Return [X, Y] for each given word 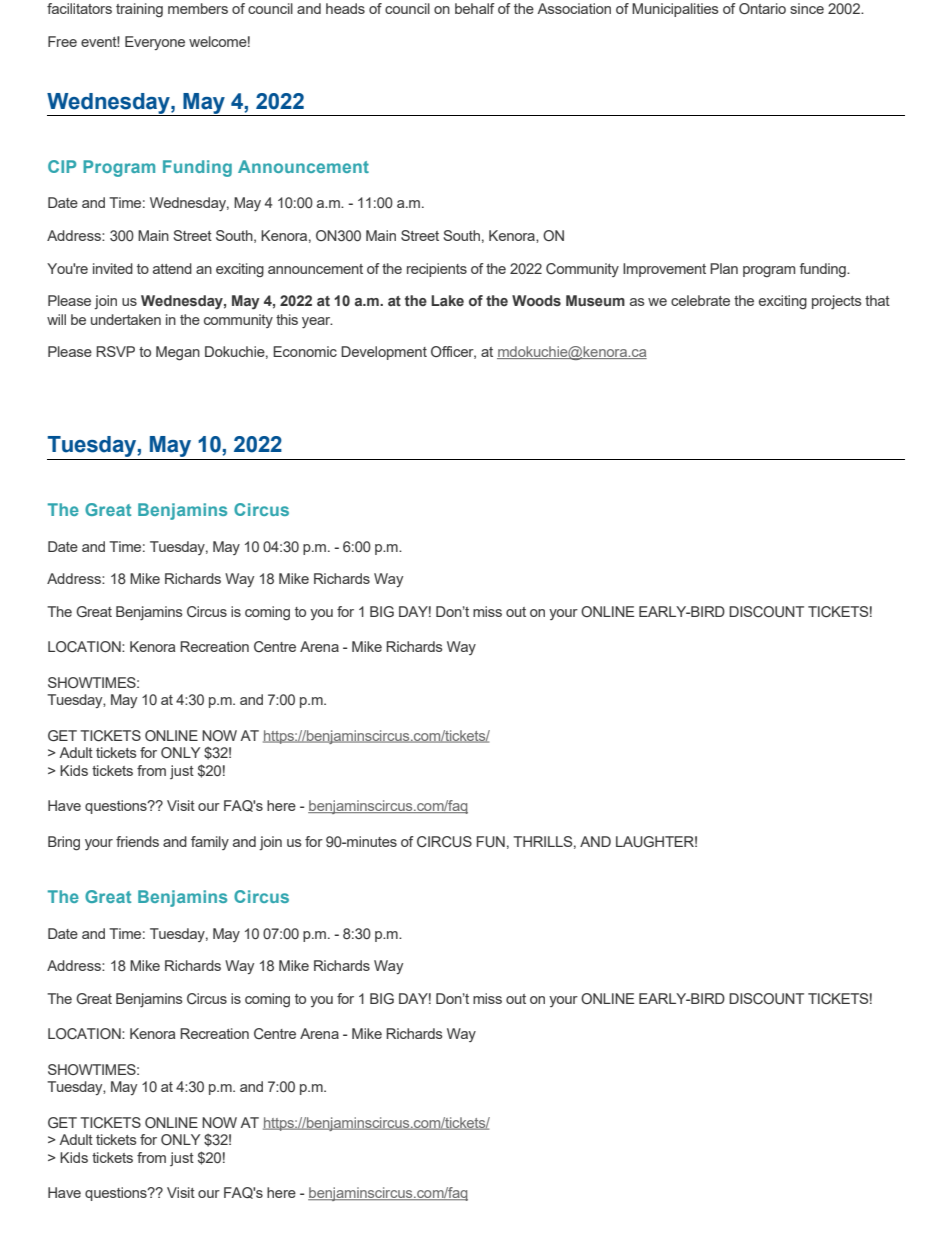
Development [384, 353]
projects [837, 302]
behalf [475, 8]
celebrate [700, 300]
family [210, 843]
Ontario [762, 8]
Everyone [155, 43]
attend [172, 268]
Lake [447, 300]
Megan [178, 353]
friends [137, 841]
